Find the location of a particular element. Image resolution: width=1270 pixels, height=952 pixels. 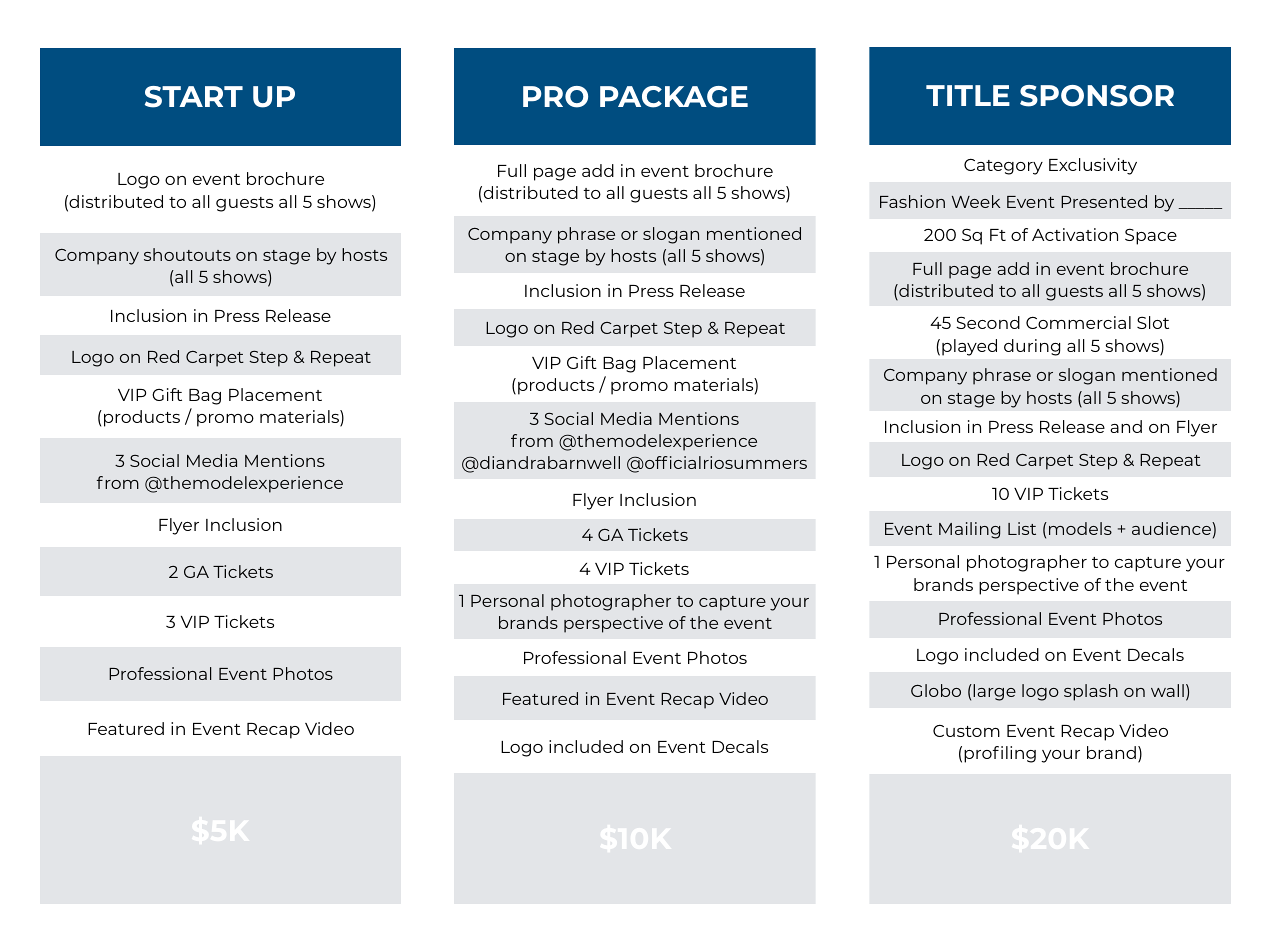

Custom is located at coordinates (966, 731).
